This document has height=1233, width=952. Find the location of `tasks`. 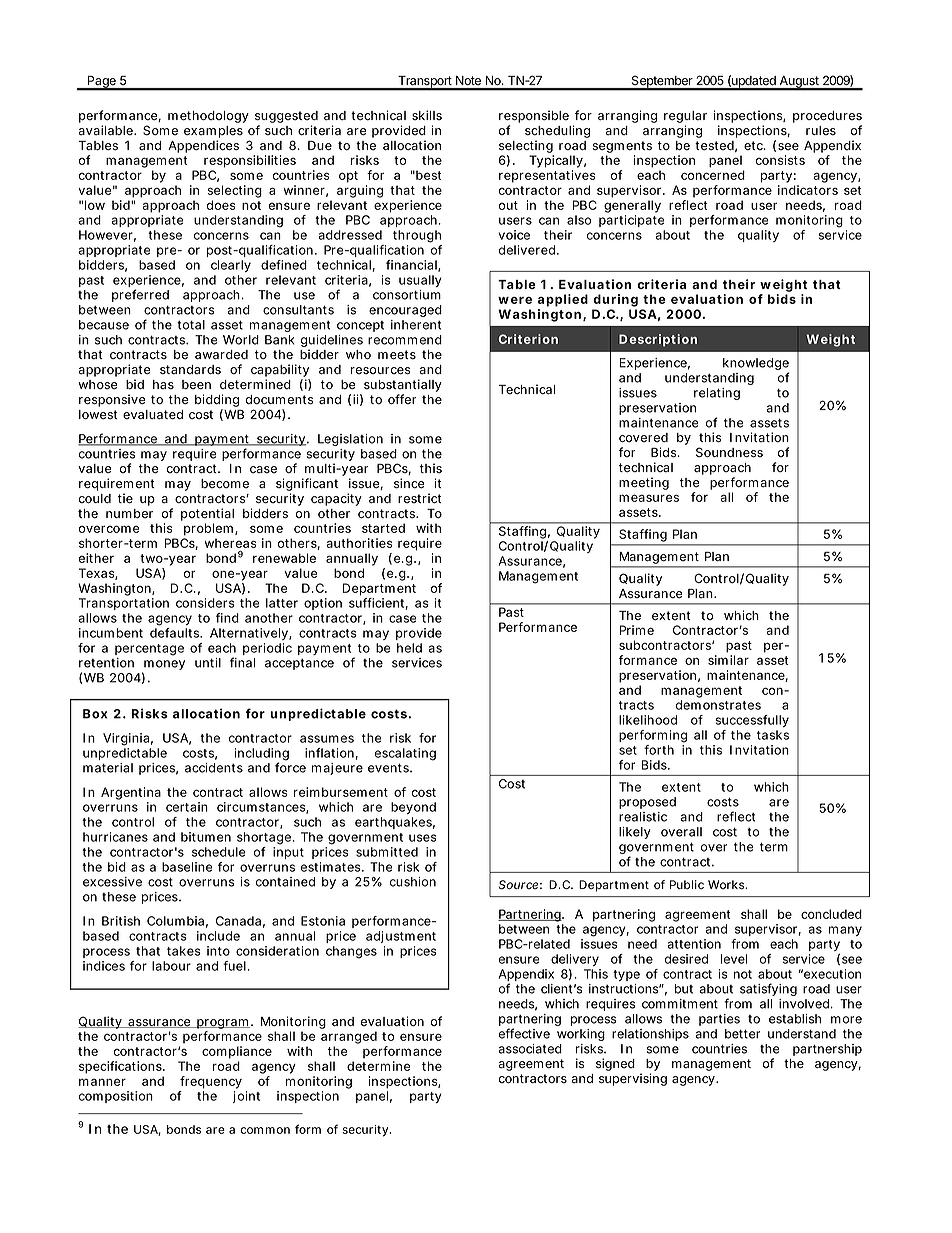

tasks is located at coordinates (773, 735).
